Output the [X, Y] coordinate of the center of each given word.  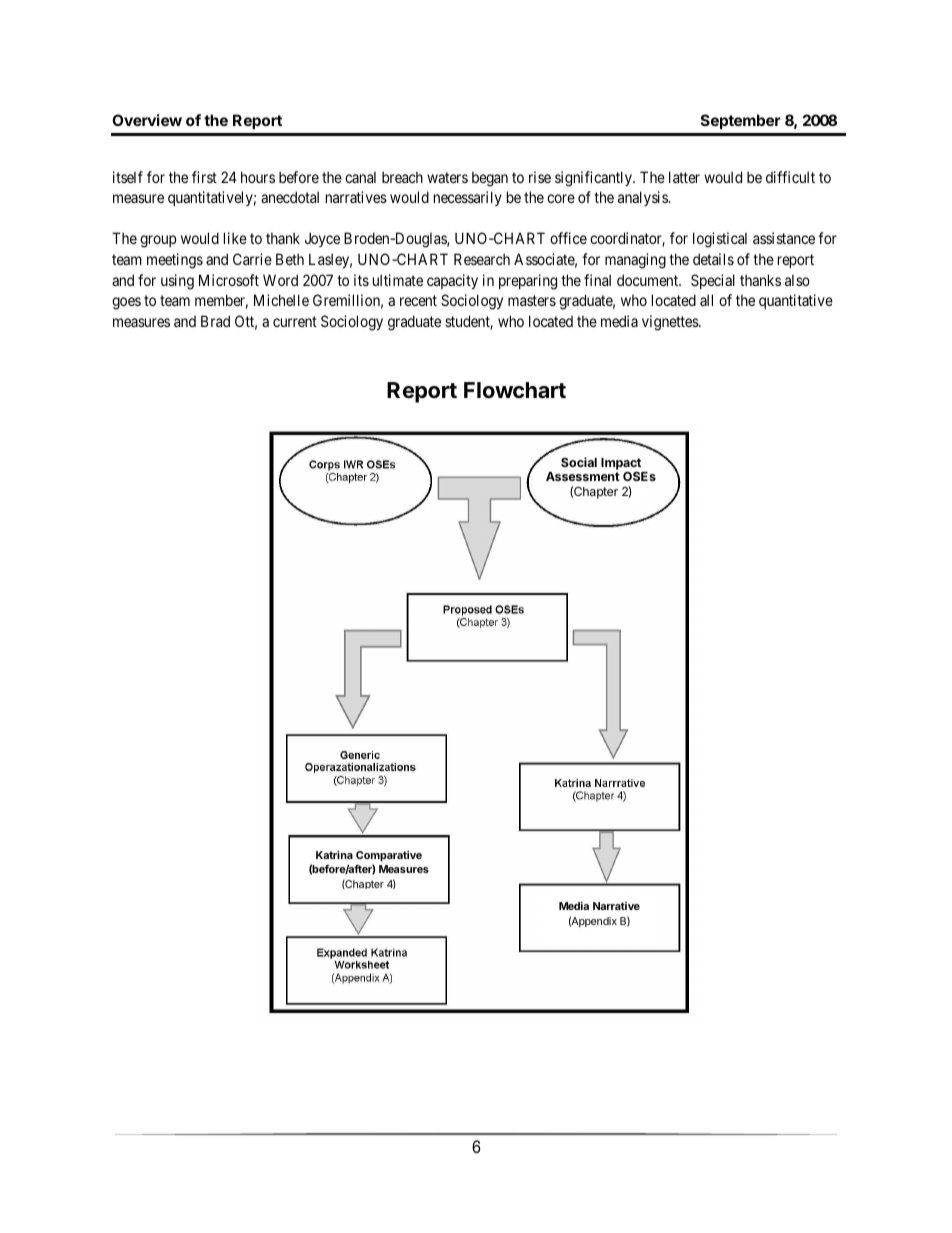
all [706, 300]
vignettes [671, 323]
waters [447, 177]
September [741, 121]
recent [418, 300]
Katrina [334, 854]
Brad [215, 321]
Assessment [583, 476]
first [204, 177]
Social [579, 462]
